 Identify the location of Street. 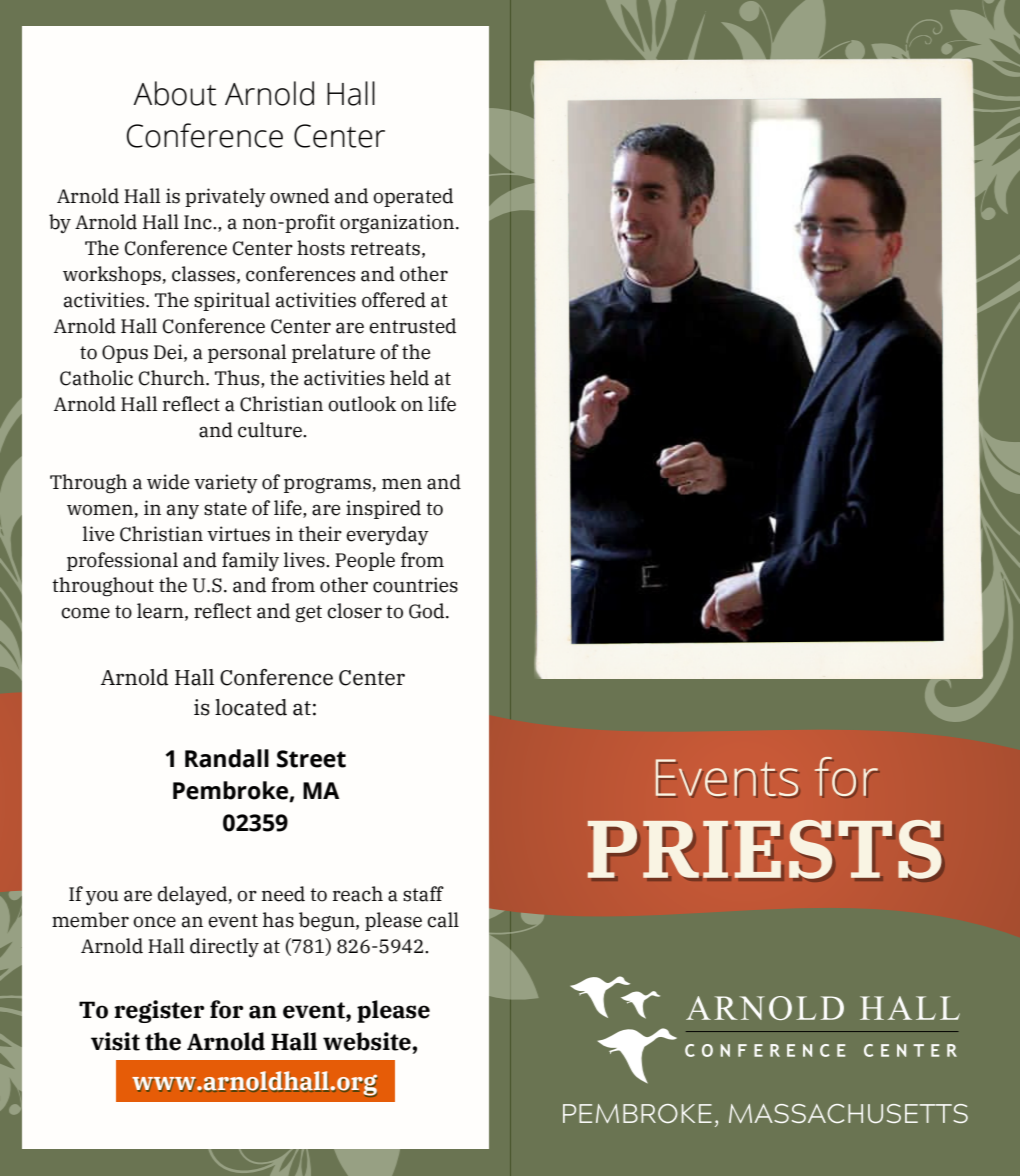
(311, 759).
